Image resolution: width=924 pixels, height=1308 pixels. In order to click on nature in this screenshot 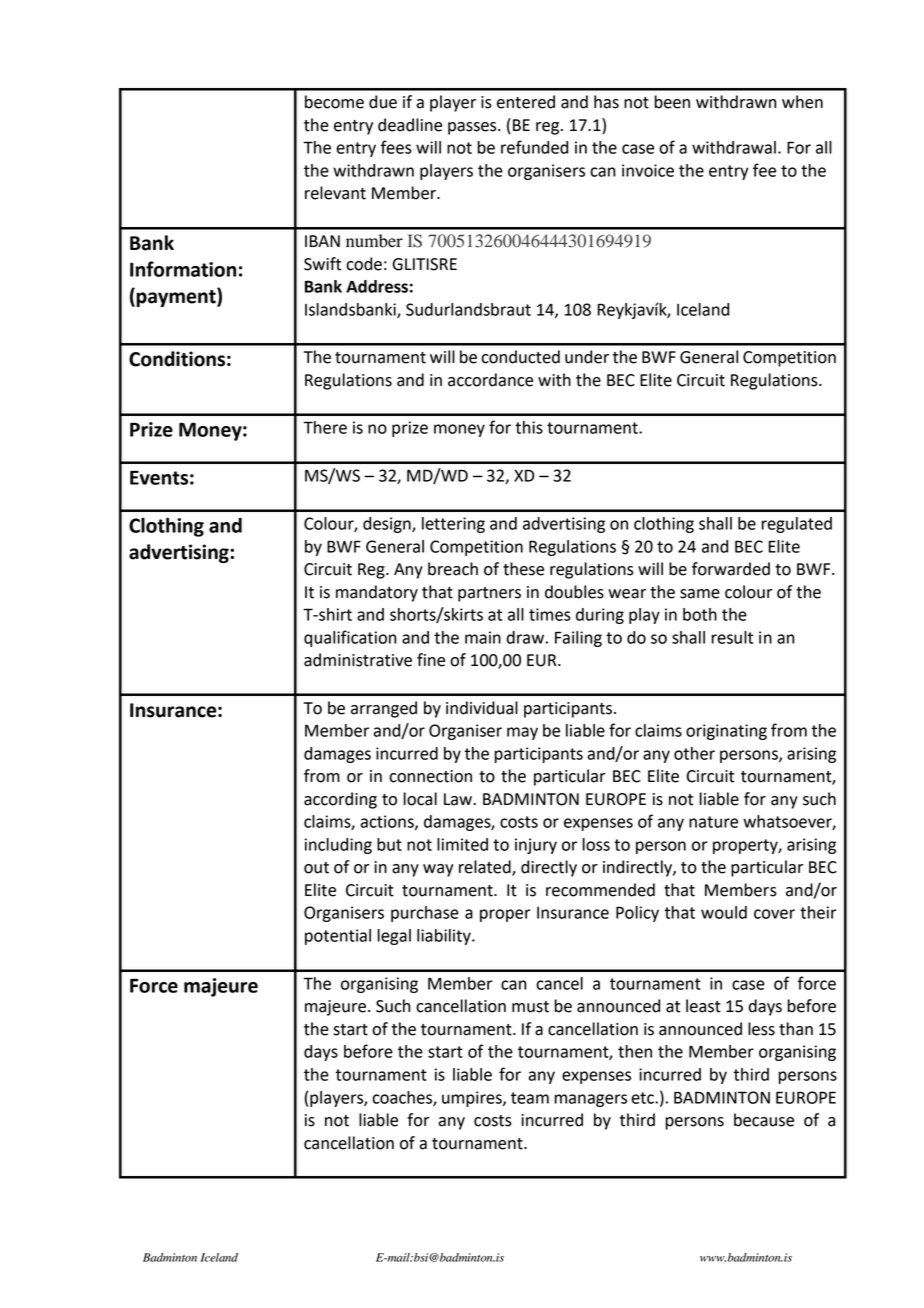, I will do `click(713, 822)`.
